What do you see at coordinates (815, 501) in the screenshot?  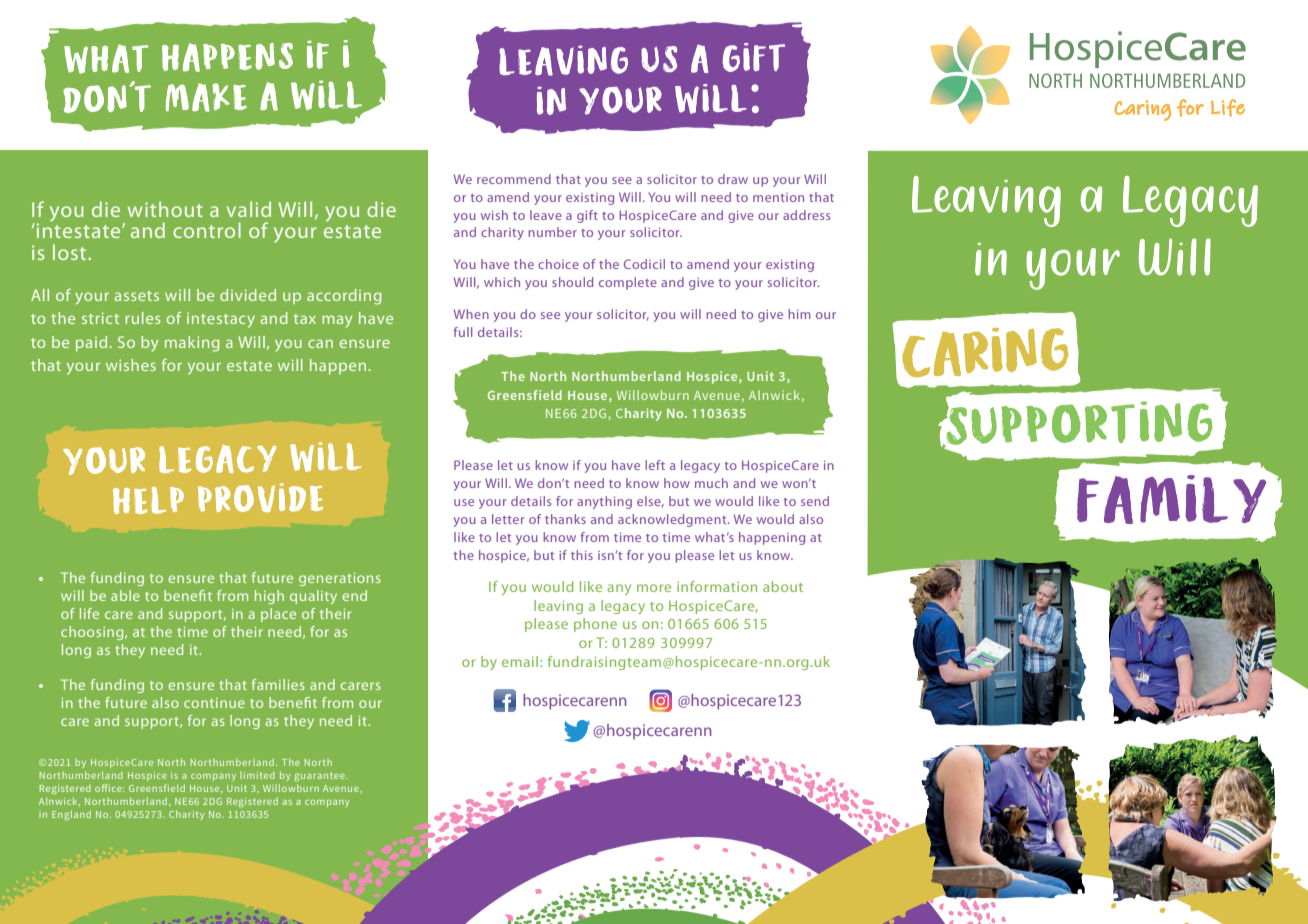 I see `send` at bounding box center [815, 501].
